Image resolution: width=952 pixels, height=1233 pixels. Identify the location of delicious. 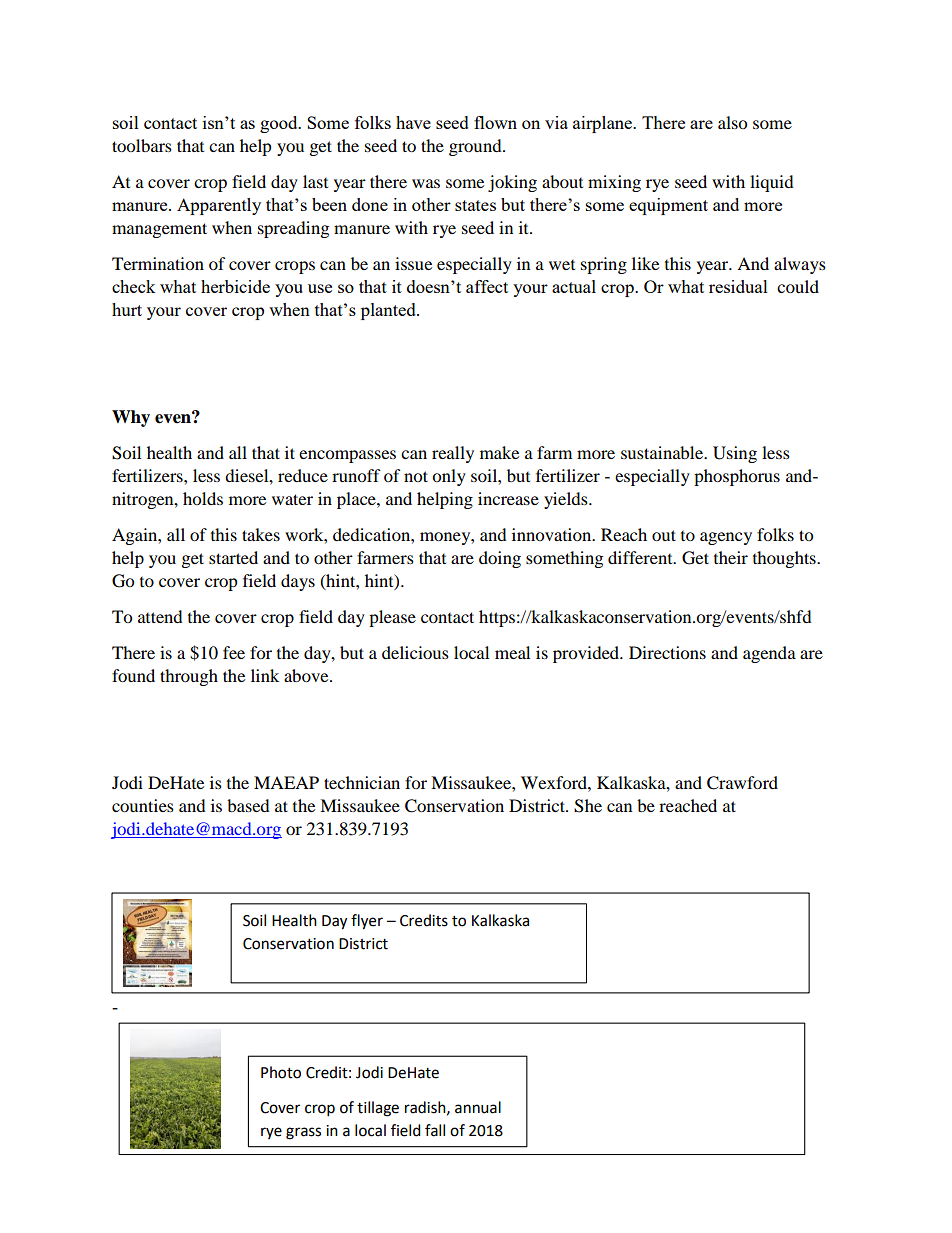
(415, 652).
